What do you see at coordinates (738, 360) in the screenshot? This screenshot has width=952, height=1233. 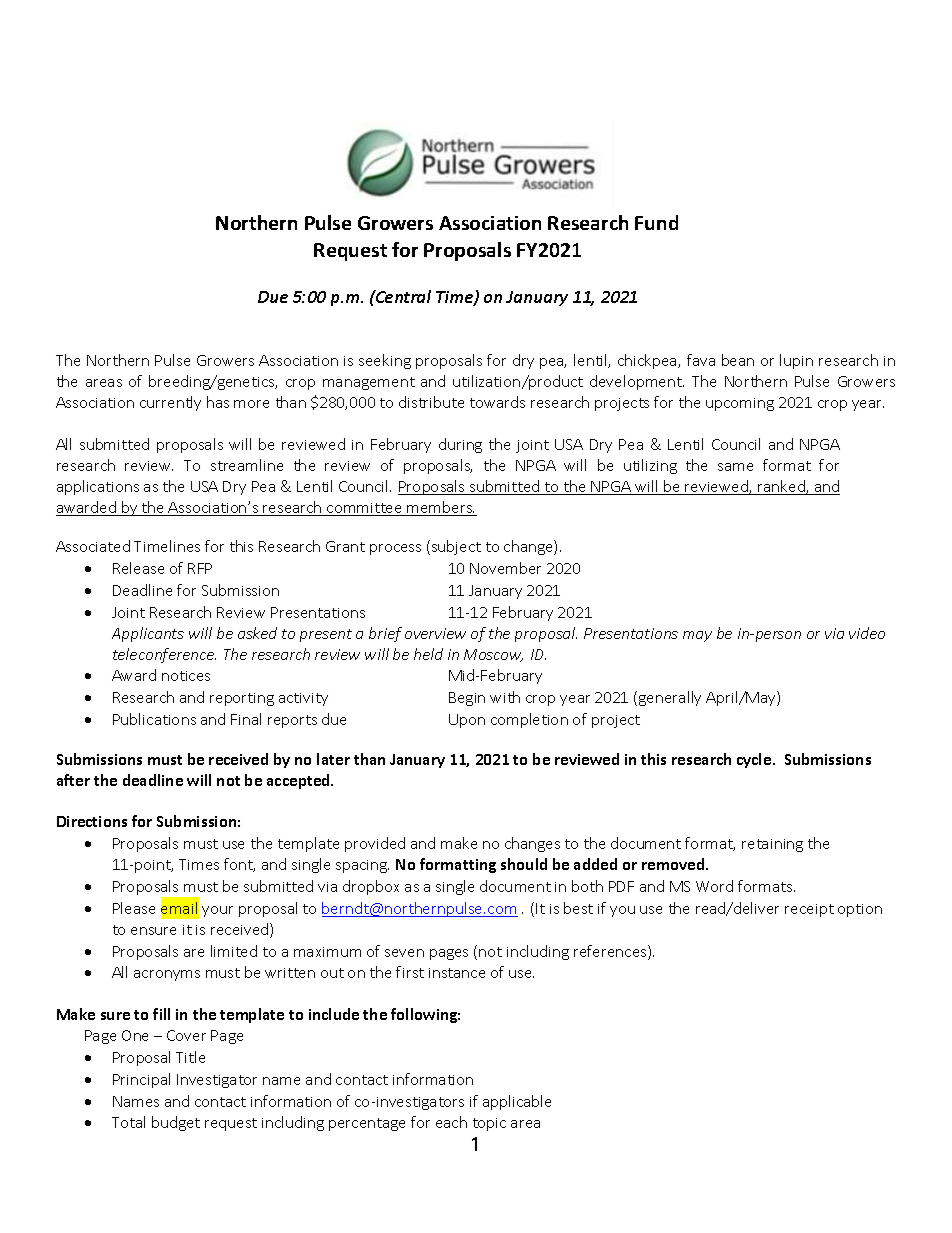 I see `bean` at bounding box center [738, 360].
